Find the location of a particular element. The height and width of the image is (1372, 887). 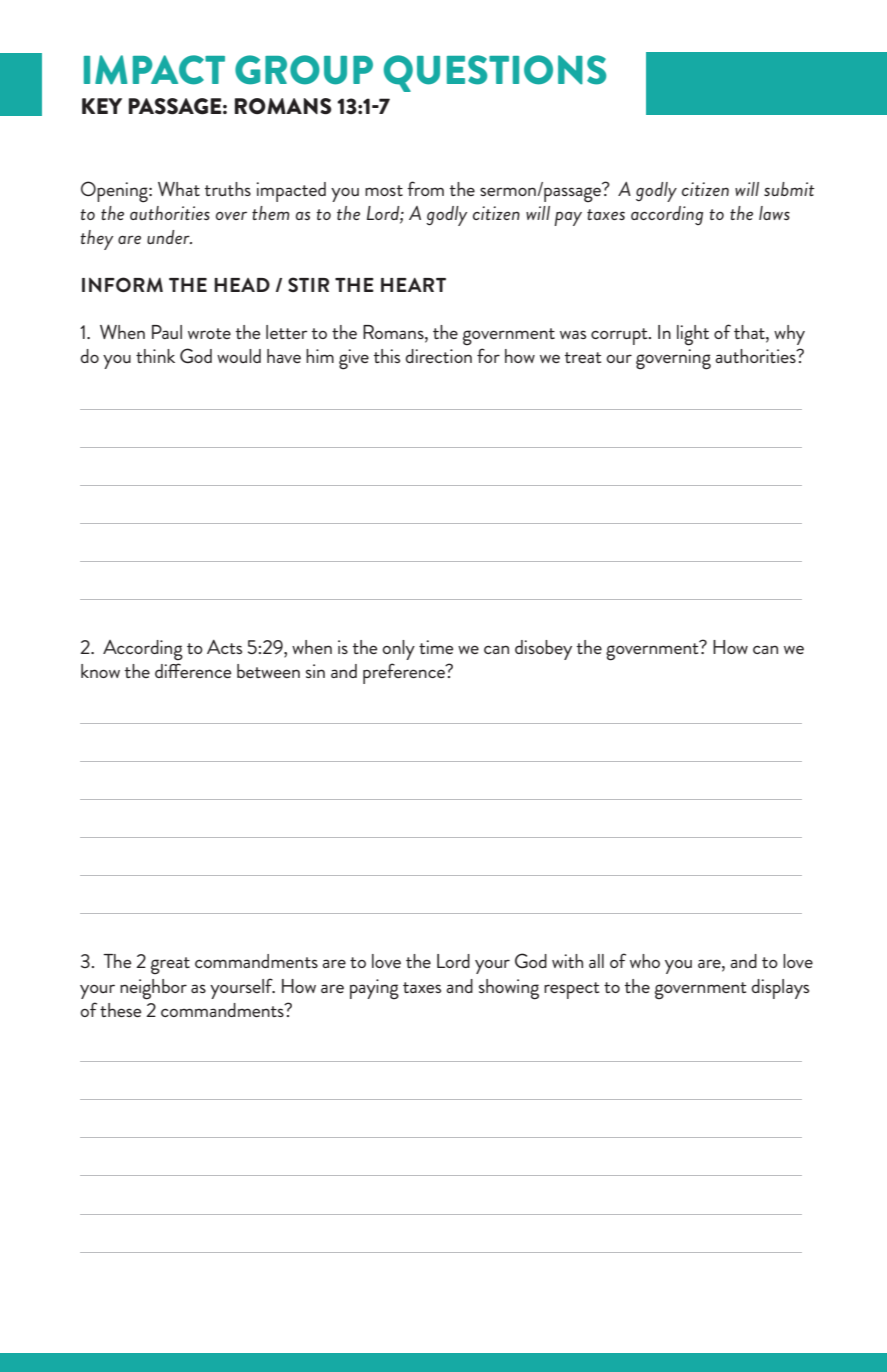

who is located at coordinates (645, 961).
